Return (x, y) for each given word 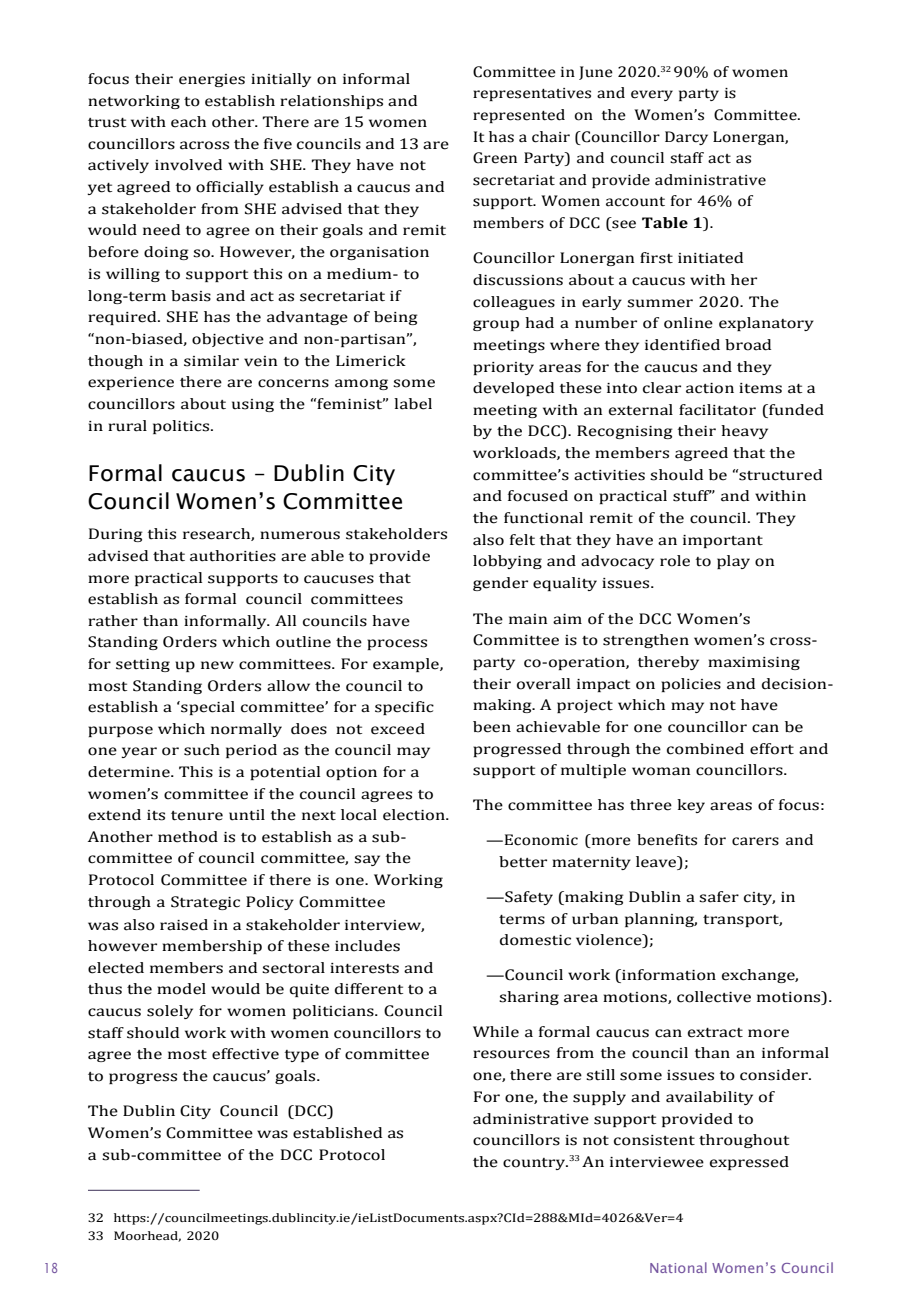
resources (511, 1054)
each (188, 122)
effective (245, 1054)
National (678, 1267)
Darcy (686, 138)
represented (519, 116)
